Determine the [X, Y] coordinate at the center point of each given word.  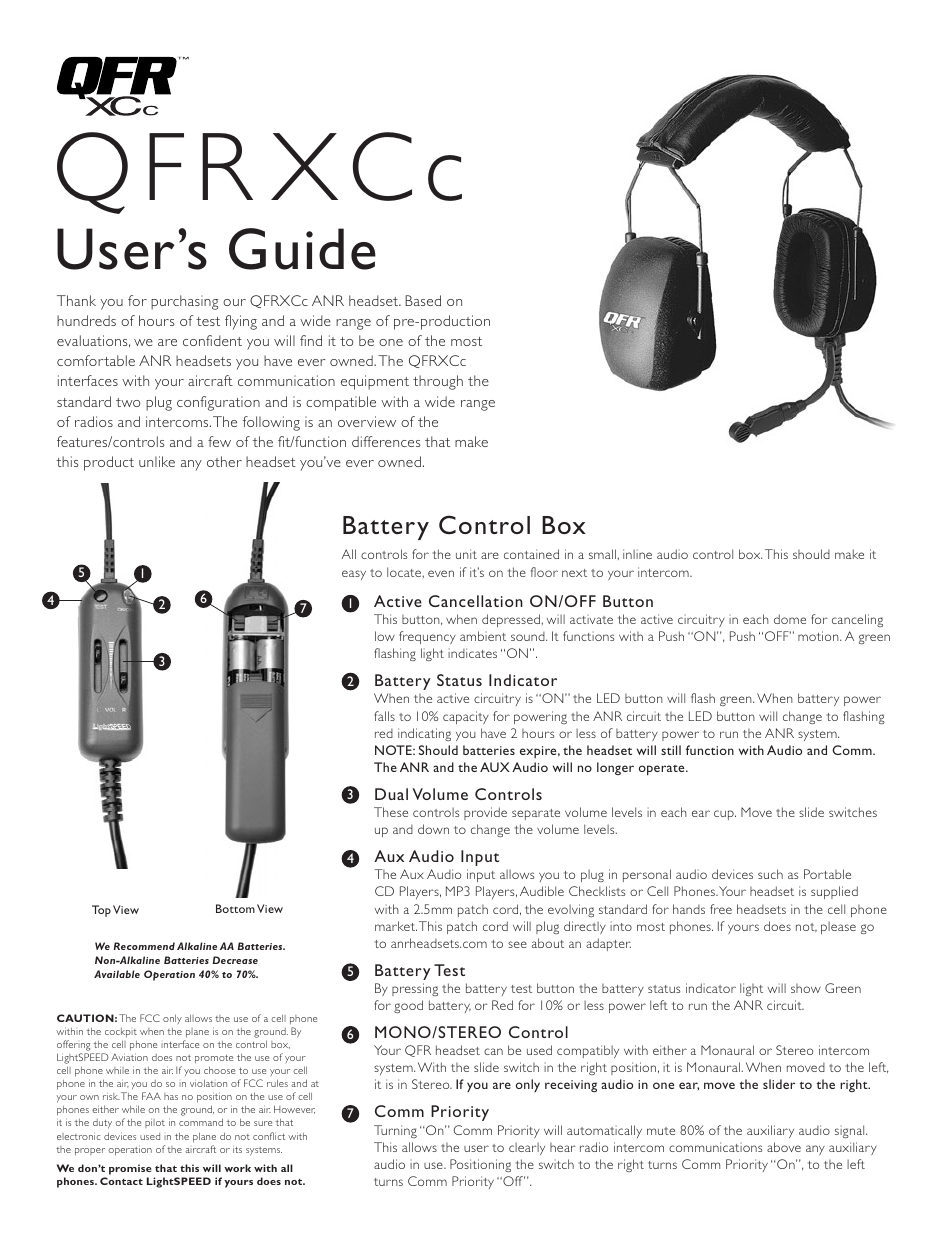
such [770, 874]
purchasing [184, 302]
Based [423, 300]
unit [466, 554]
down [433, 829]
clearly [527, 1148]
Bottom [235, 908]
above [784, 1147]
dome [790, 619]
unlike [157, 461]
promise [130, 1169]
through [438, 382]
